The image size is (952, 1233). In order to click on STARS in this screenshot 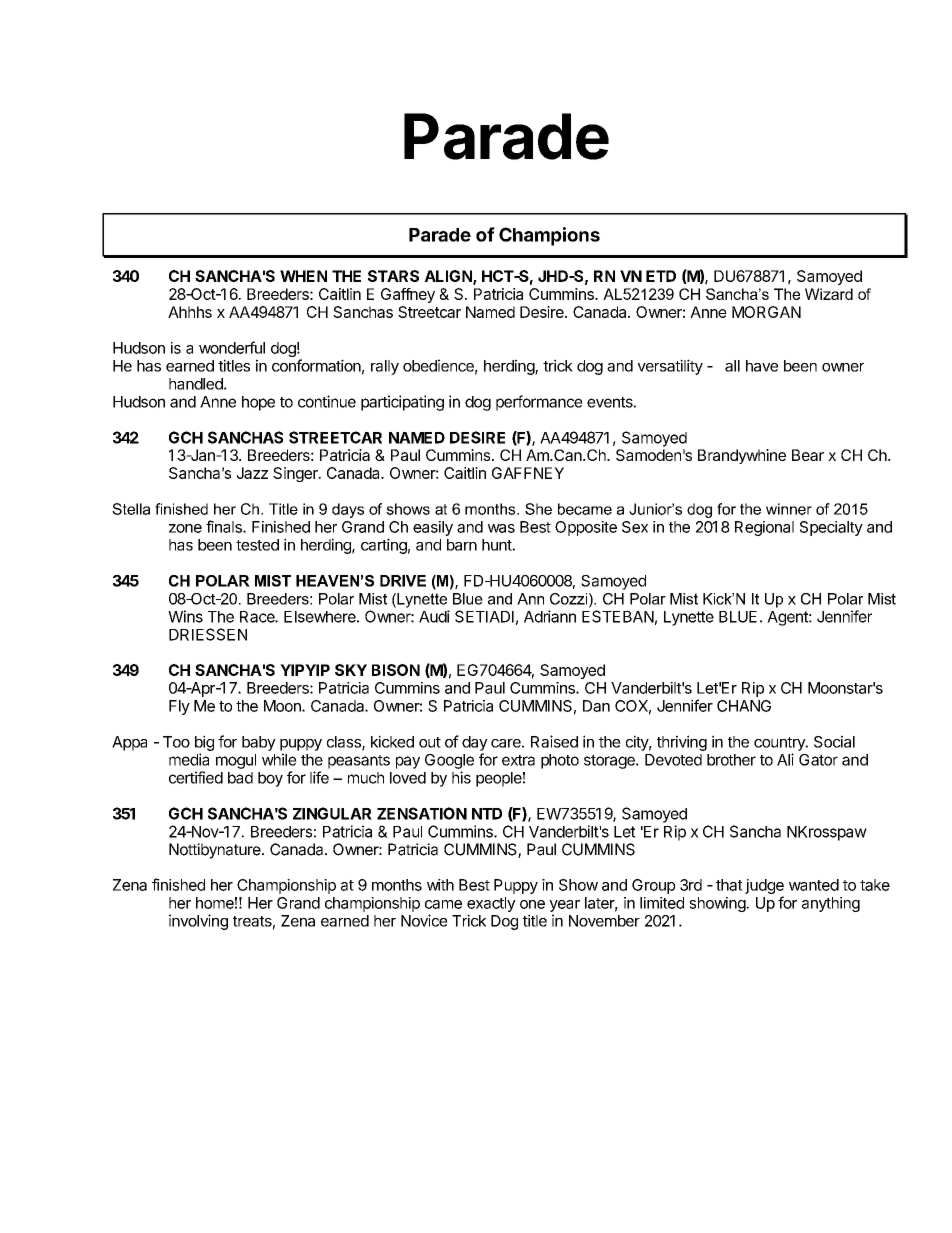, I will do `click(393, 276)`.
